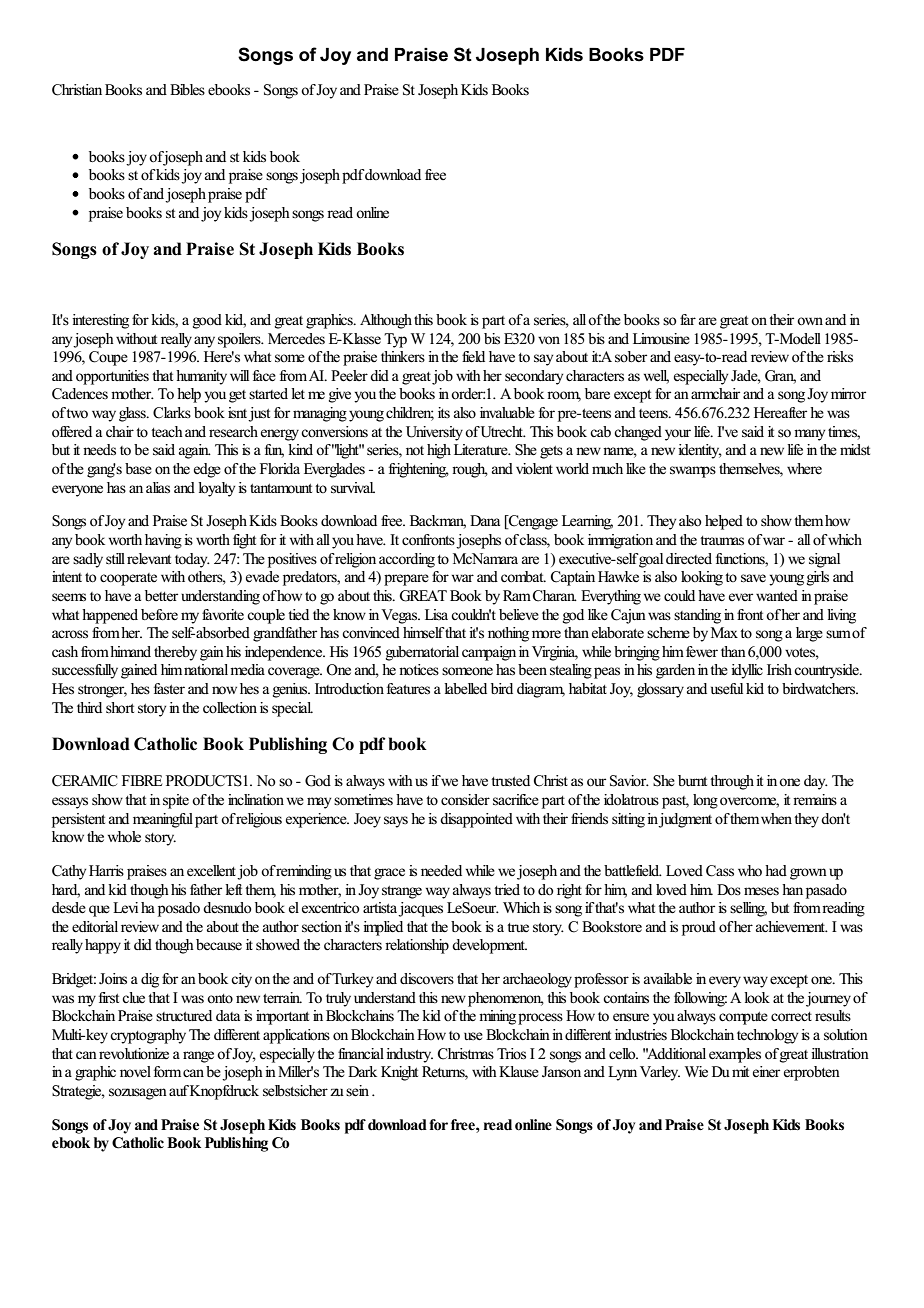  I want to click on onto, so click(220, 998).
